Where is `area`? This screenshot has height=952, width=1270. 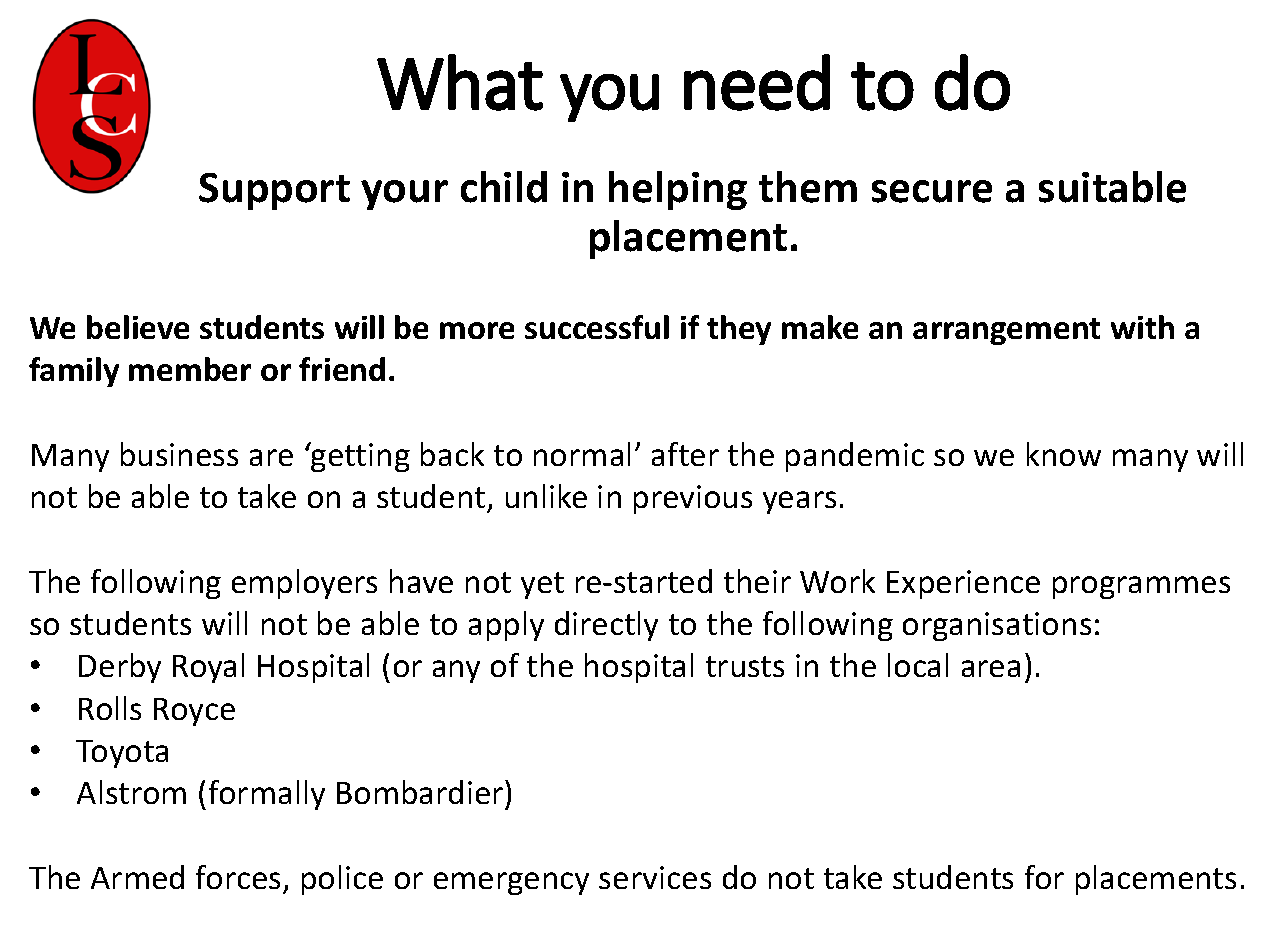
area is located at coordinates (991, 668).
